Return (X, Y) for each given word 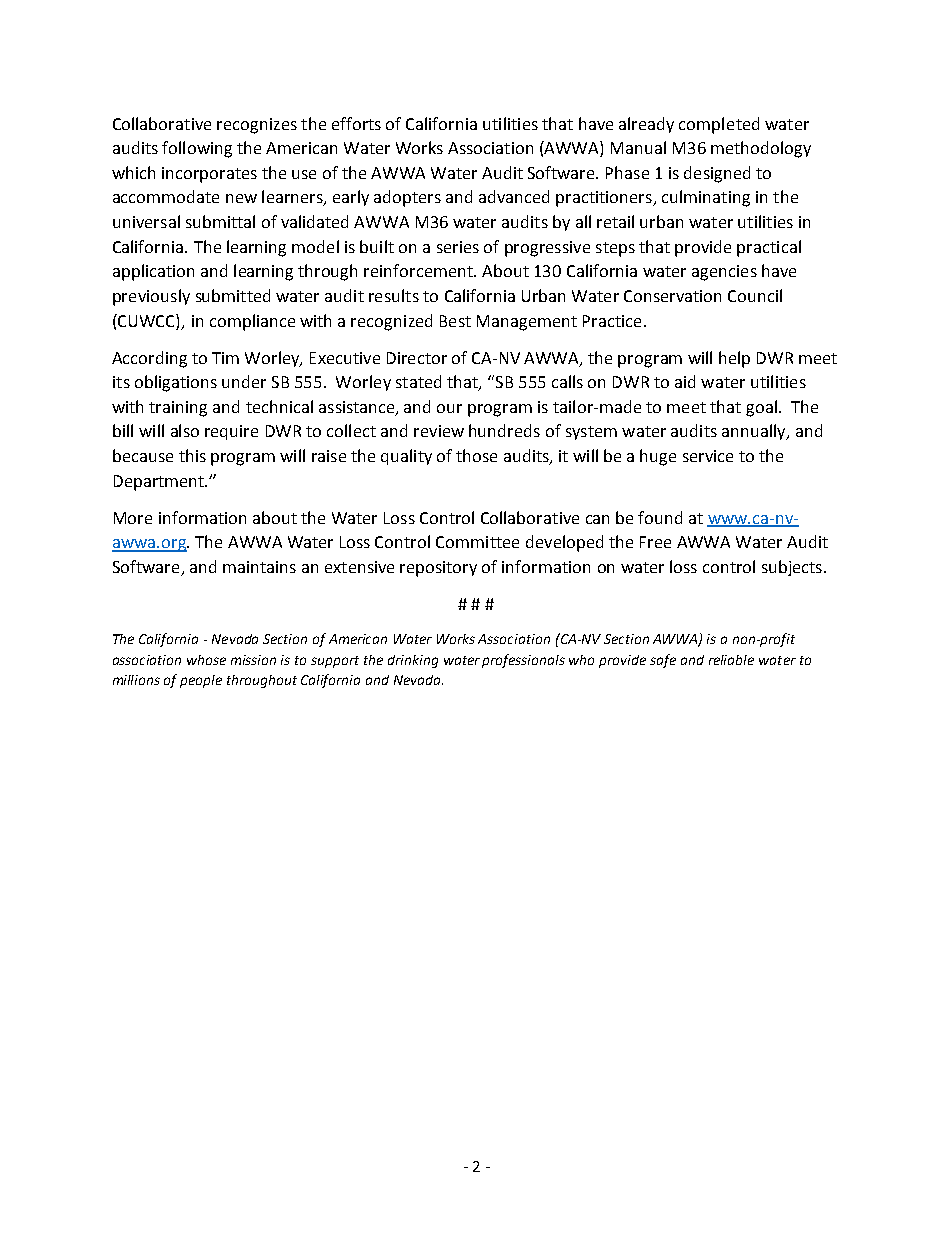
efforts (356, 123)
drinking (413, 661)
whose (206, 660)
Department (160, 483)
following (197, 149)
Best (455, 321)
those (476, 455)
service (708, 456)
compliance (252, 322)
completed (719, 125)
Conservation (672, 296)
